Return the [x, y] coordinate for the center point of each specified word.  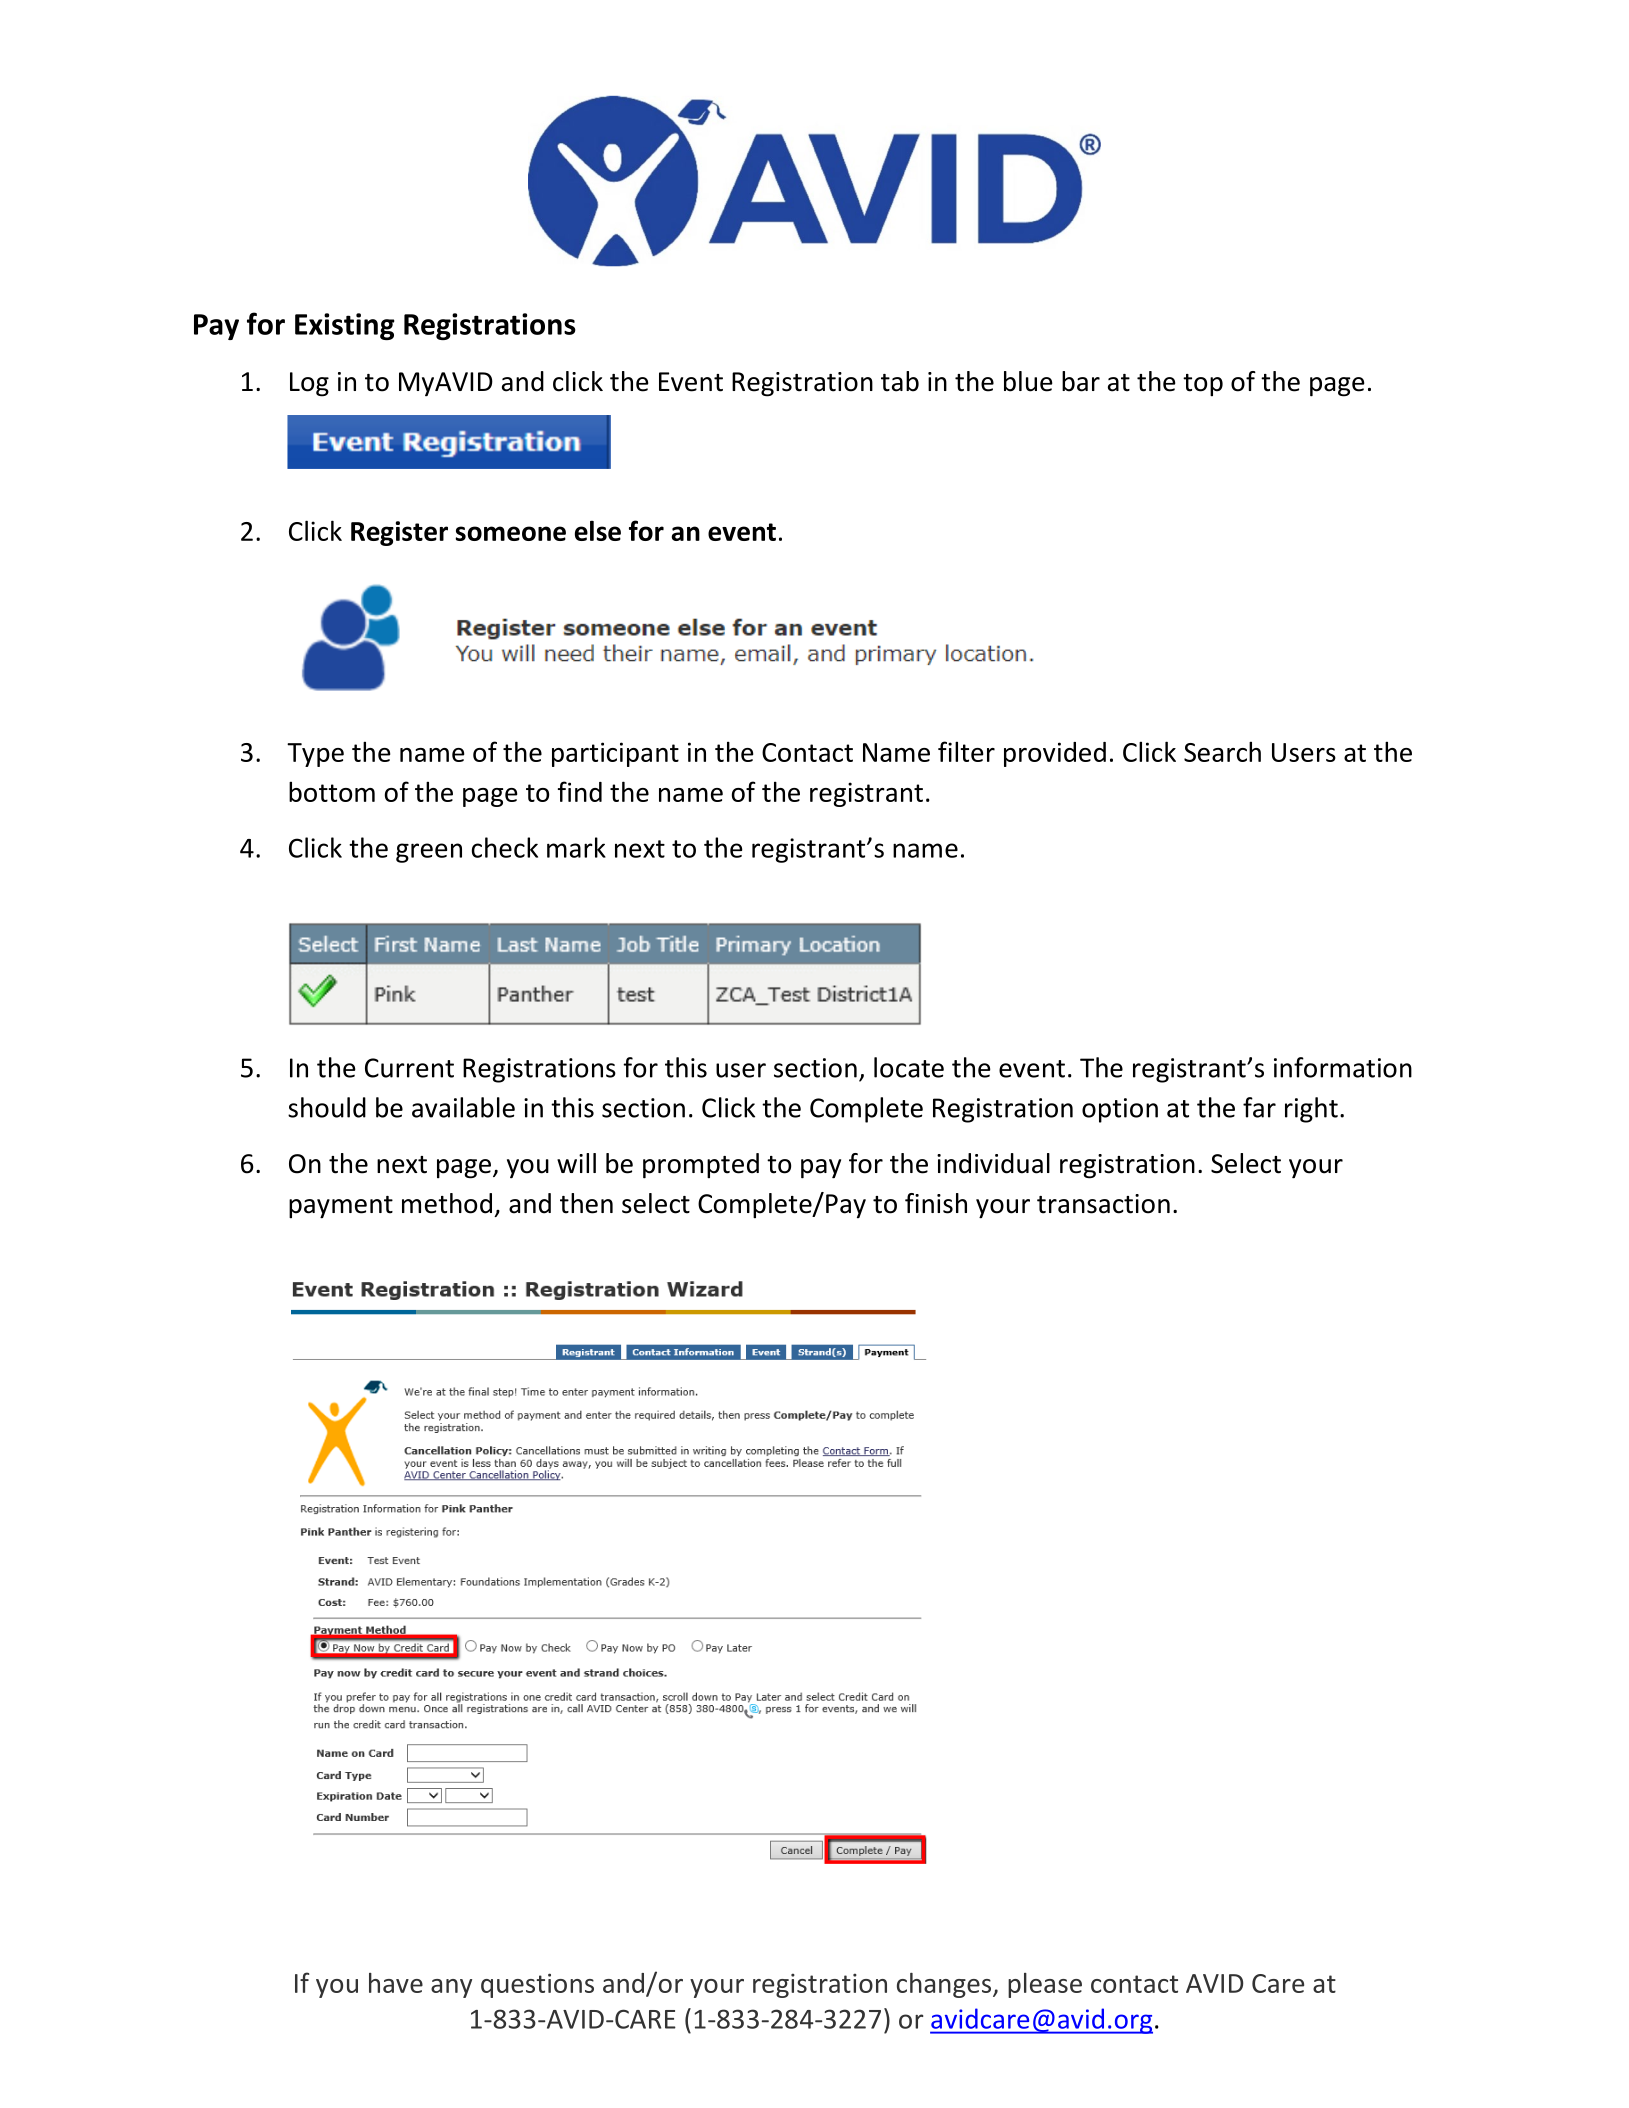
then [586, 1203]
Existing [345, 326]
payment [341, 1207]
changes [945, 1985]
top [1203, 385]
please [1045, 1985]
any [451, 1988]
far [1259, 1107]
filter [966, 751]
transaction [1103, 1204]
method [447, 1203]
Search [1222, 751]
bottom [332, 791]
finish [936, 1203]
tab [900, 381]
